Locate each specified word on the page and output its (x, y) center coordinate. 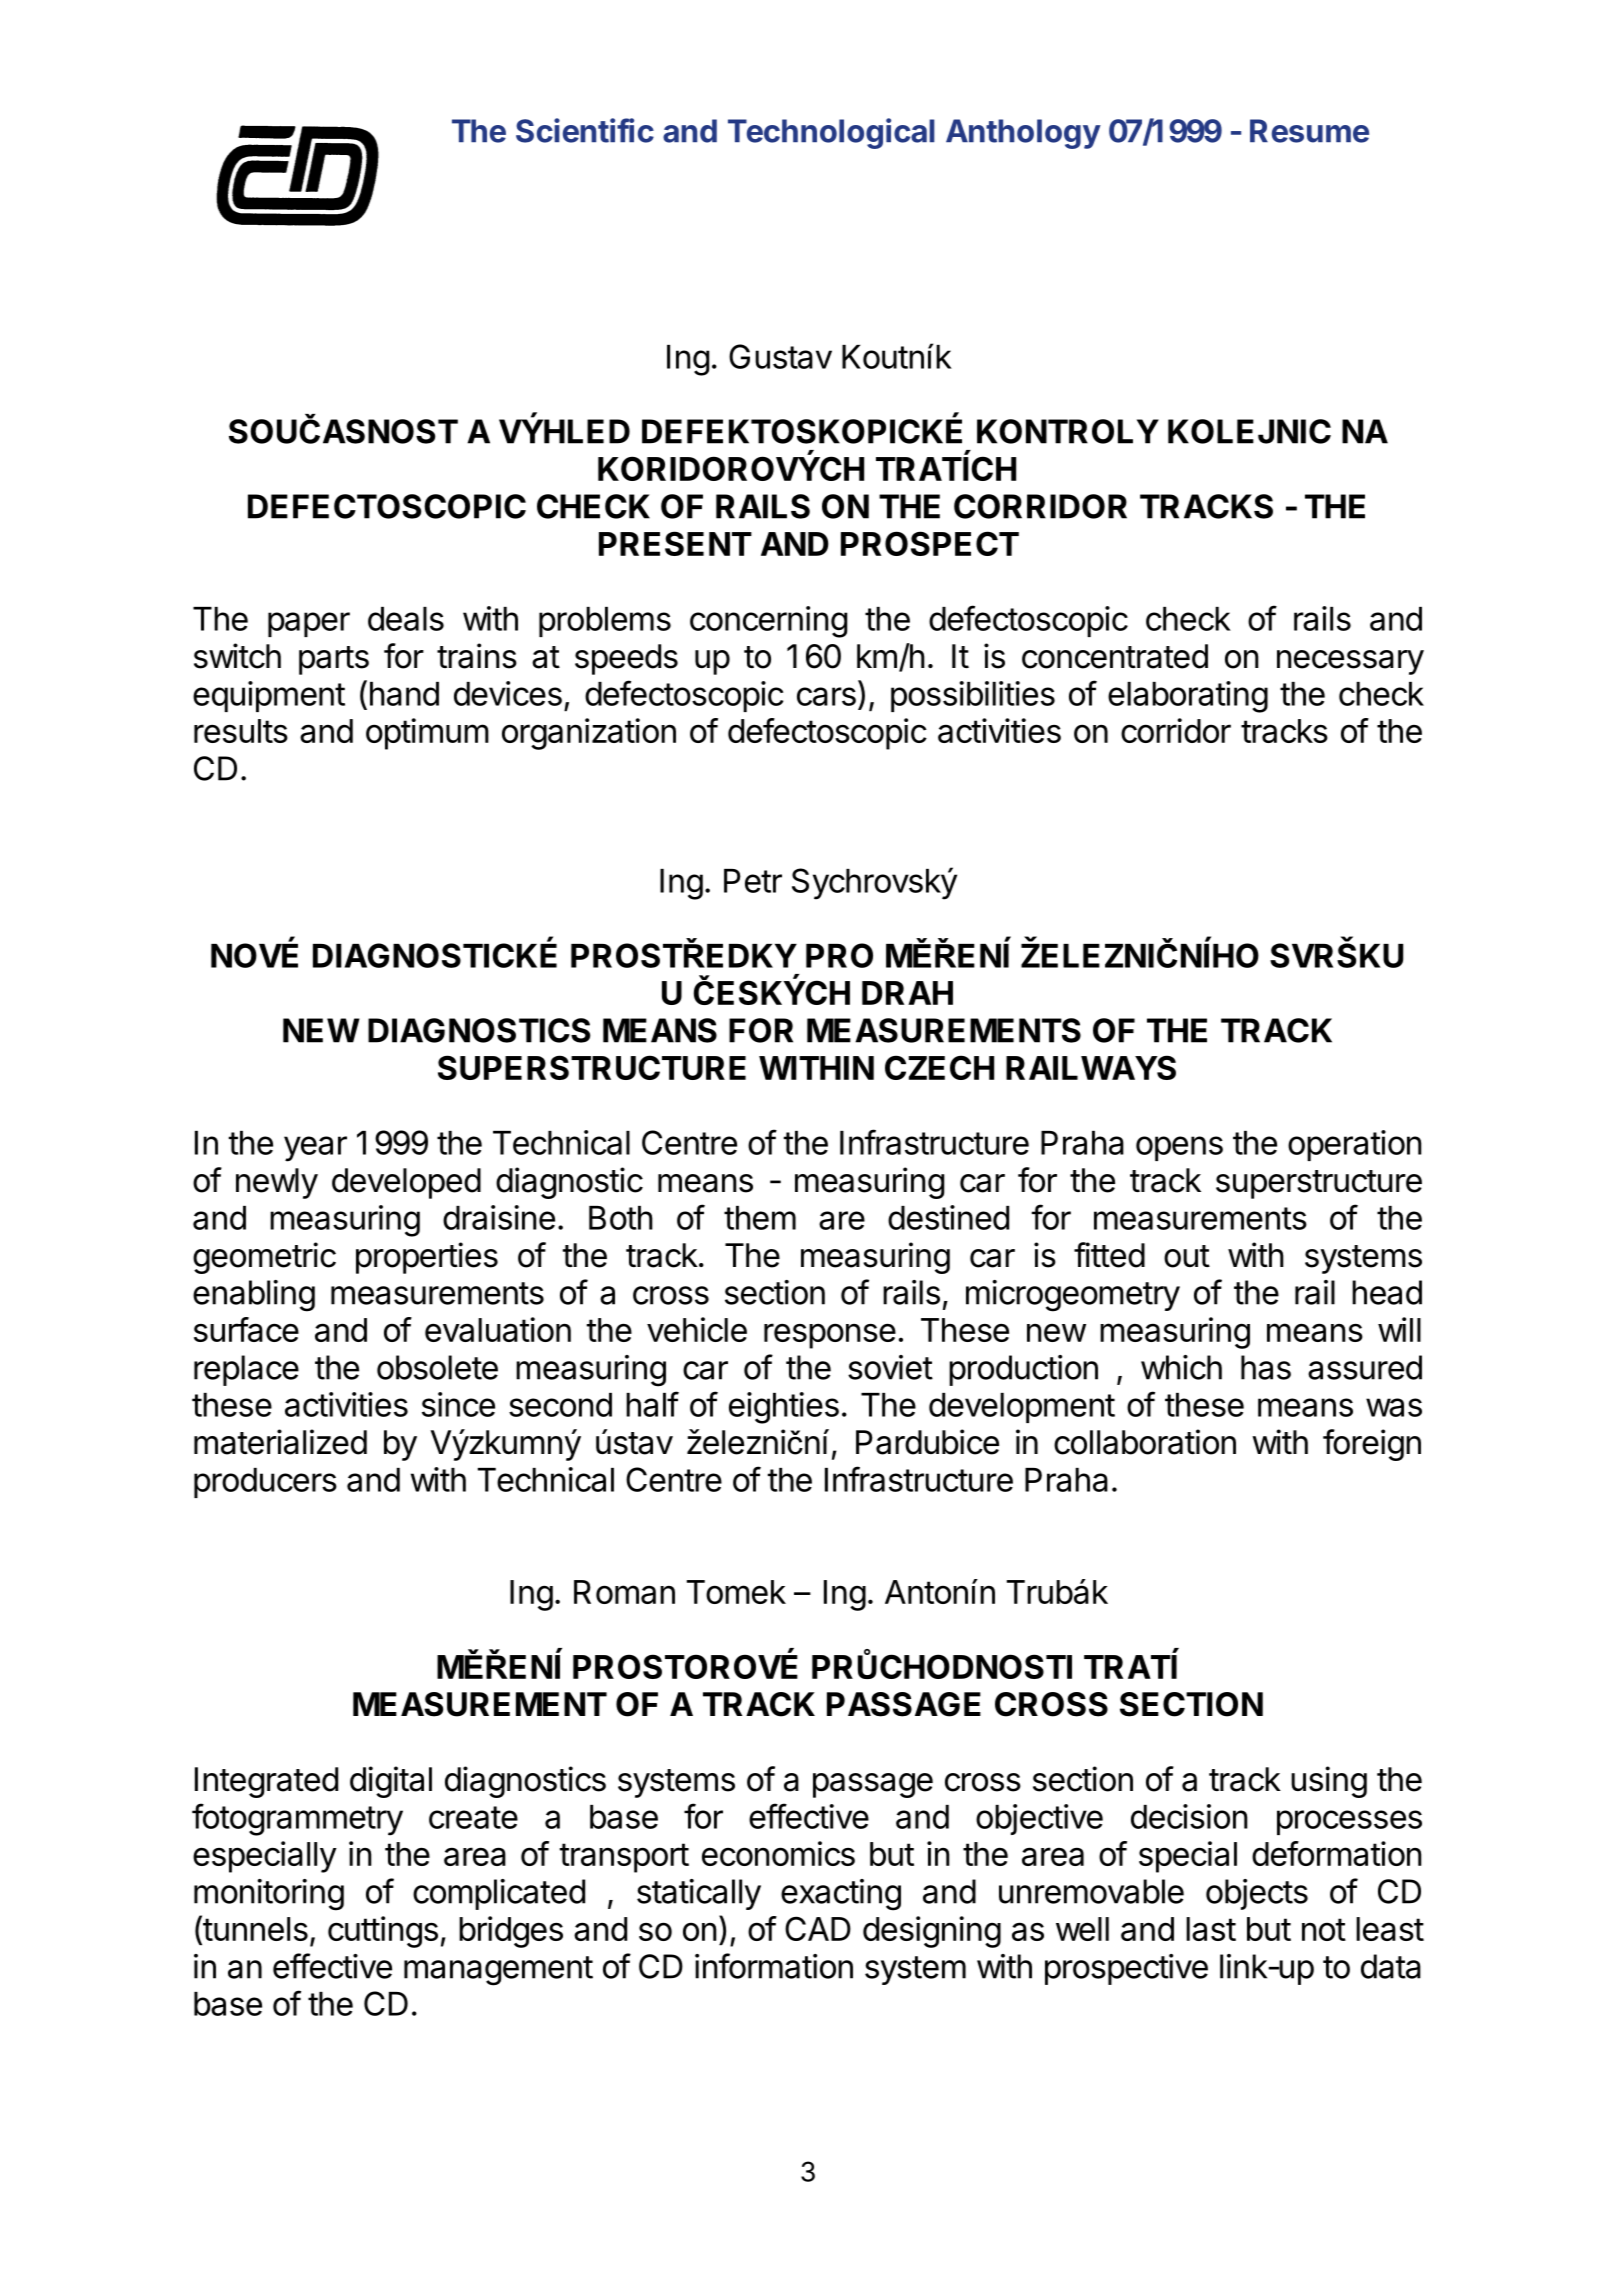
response (830, 1336)
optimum (427, 734)
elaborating (1188, 697)
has (1266, 1367)
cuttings (383, 1932)
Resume (1309, 131)
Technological (831, 133)
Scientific (585, 130)
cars (826, 696)
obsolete (437, 1367)
